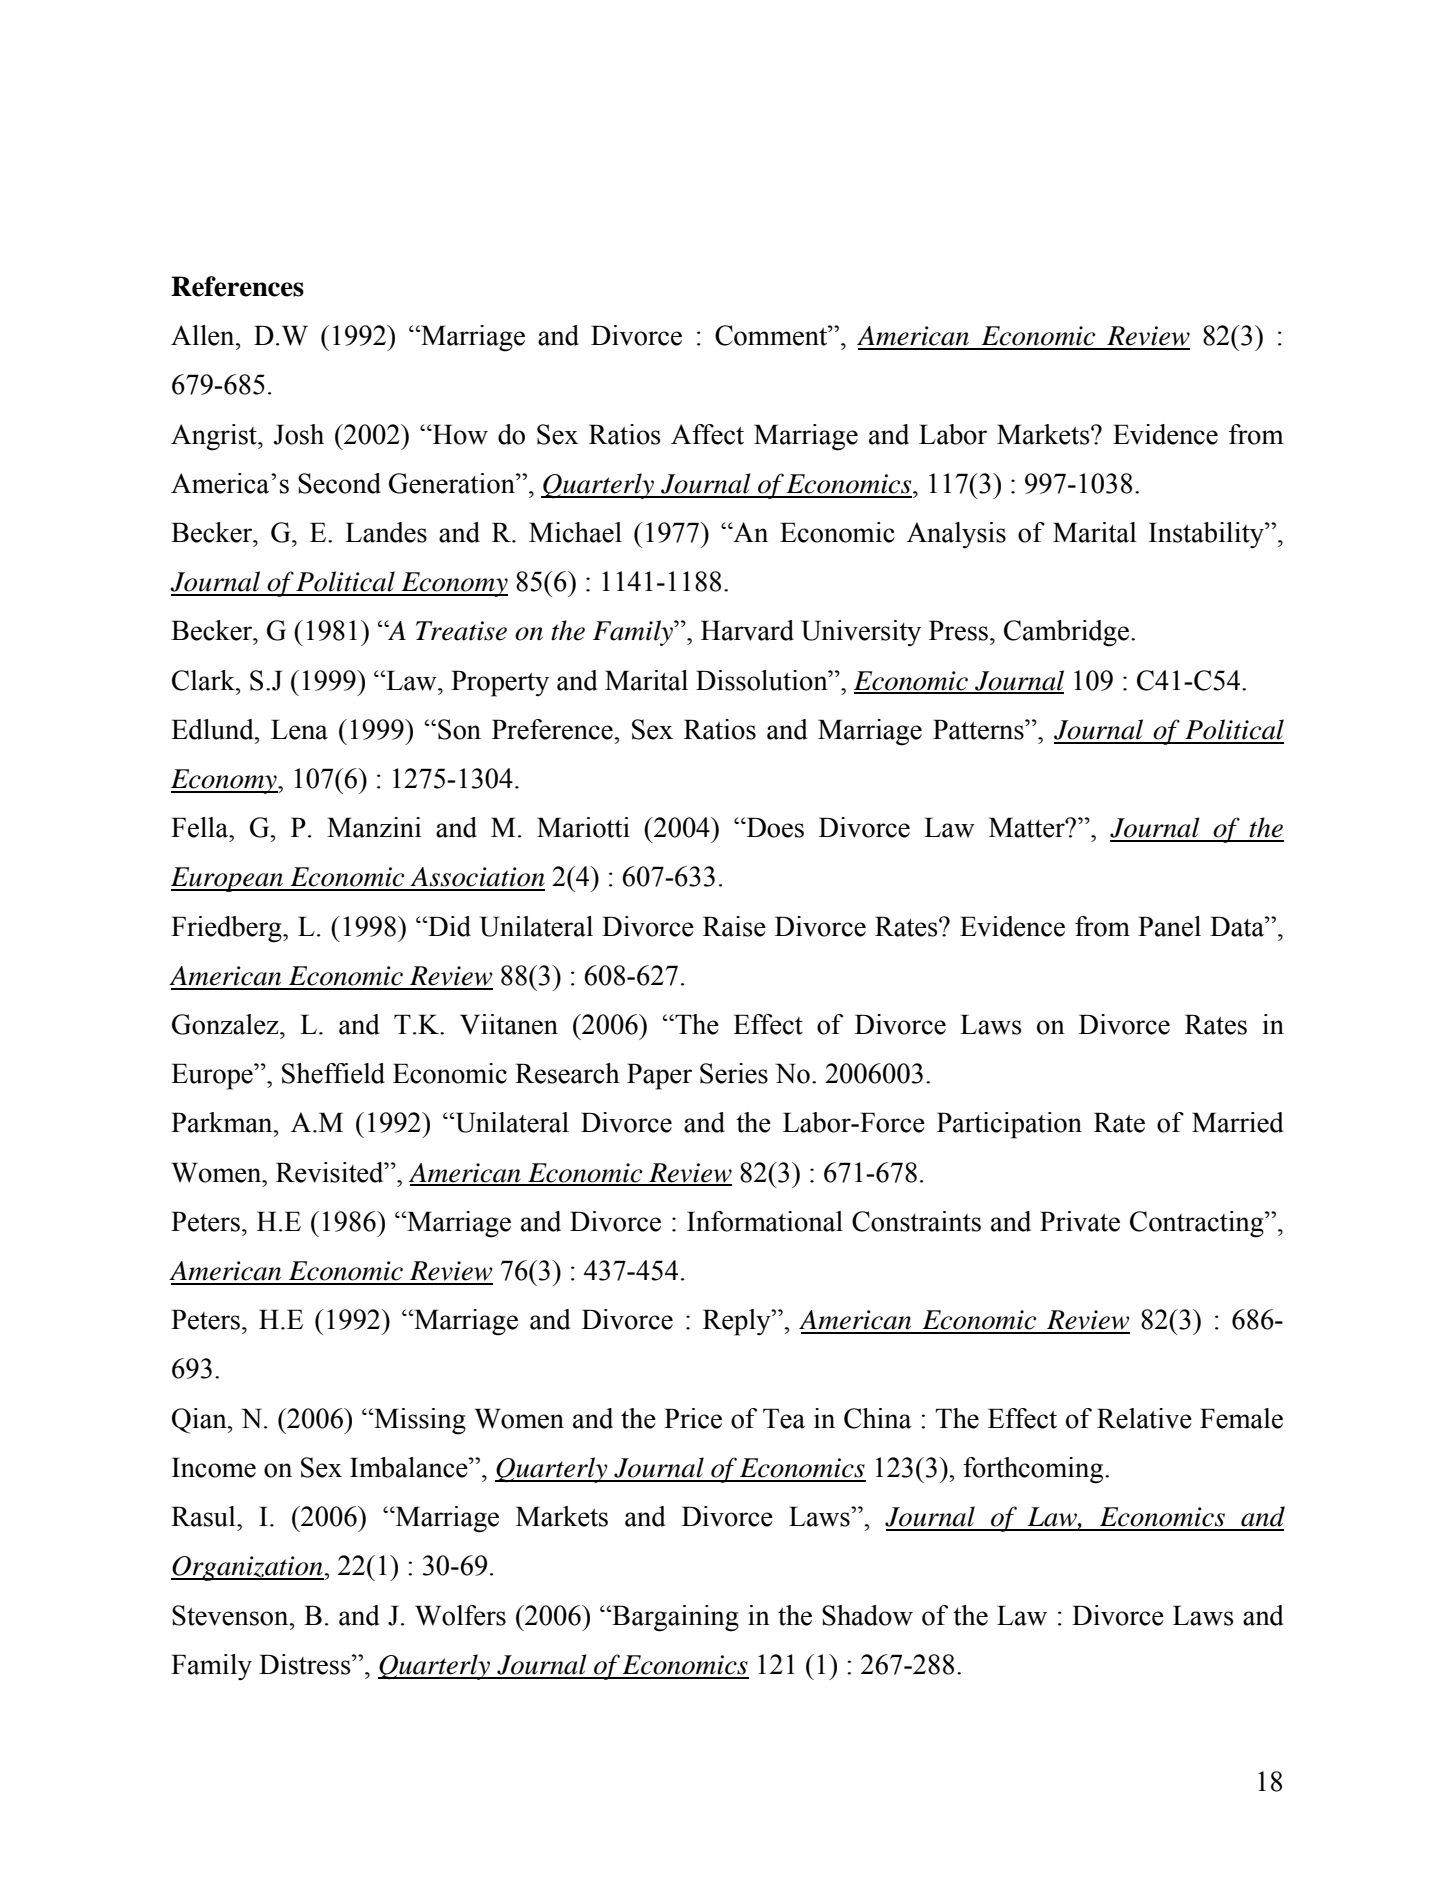  What do you see at coordinates (223, 1122) in the document?
I see `Parkman` at bounding box center [223, 1122].
